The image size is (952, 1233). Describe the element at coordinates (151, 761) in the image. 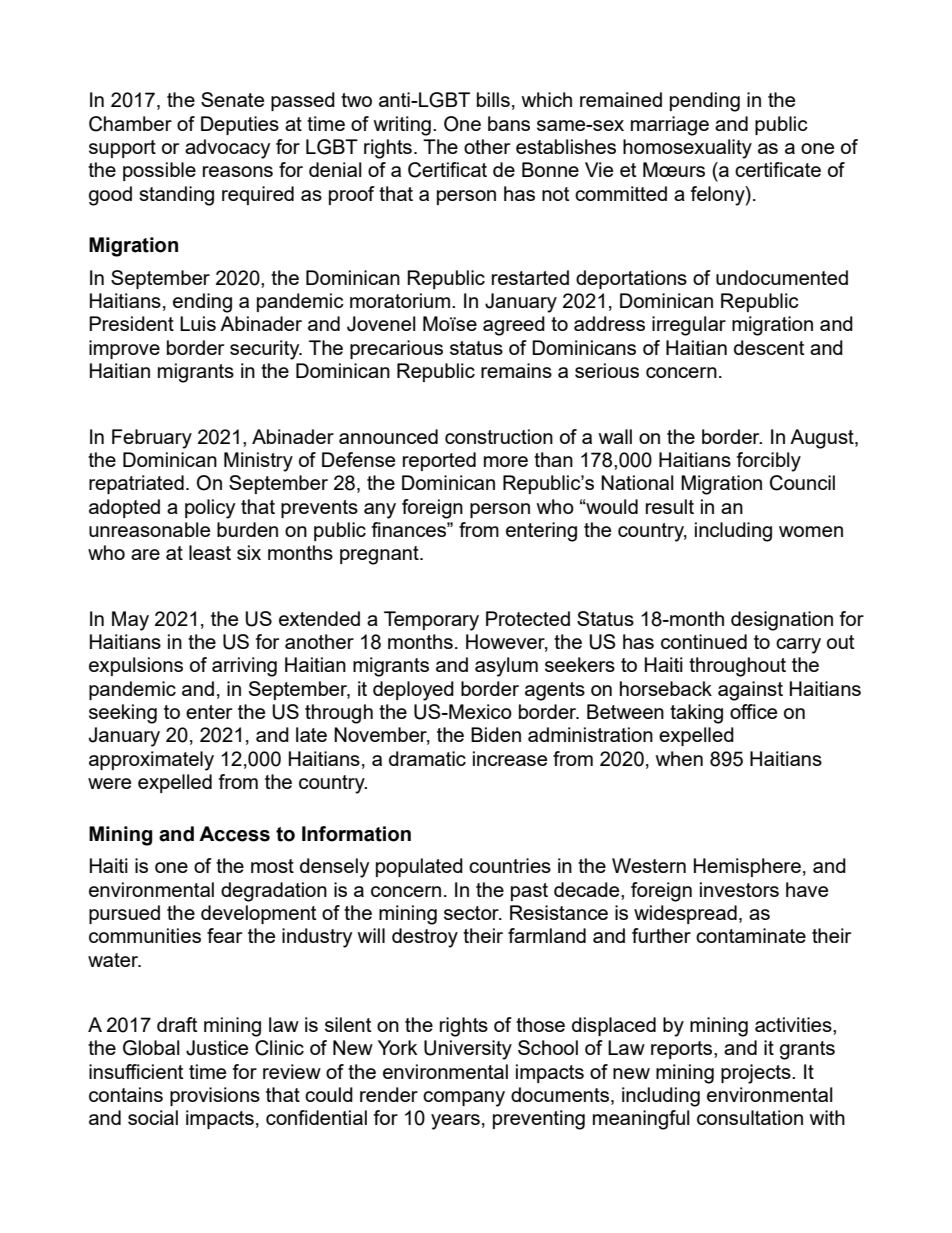

I see `approximately` at that location.
